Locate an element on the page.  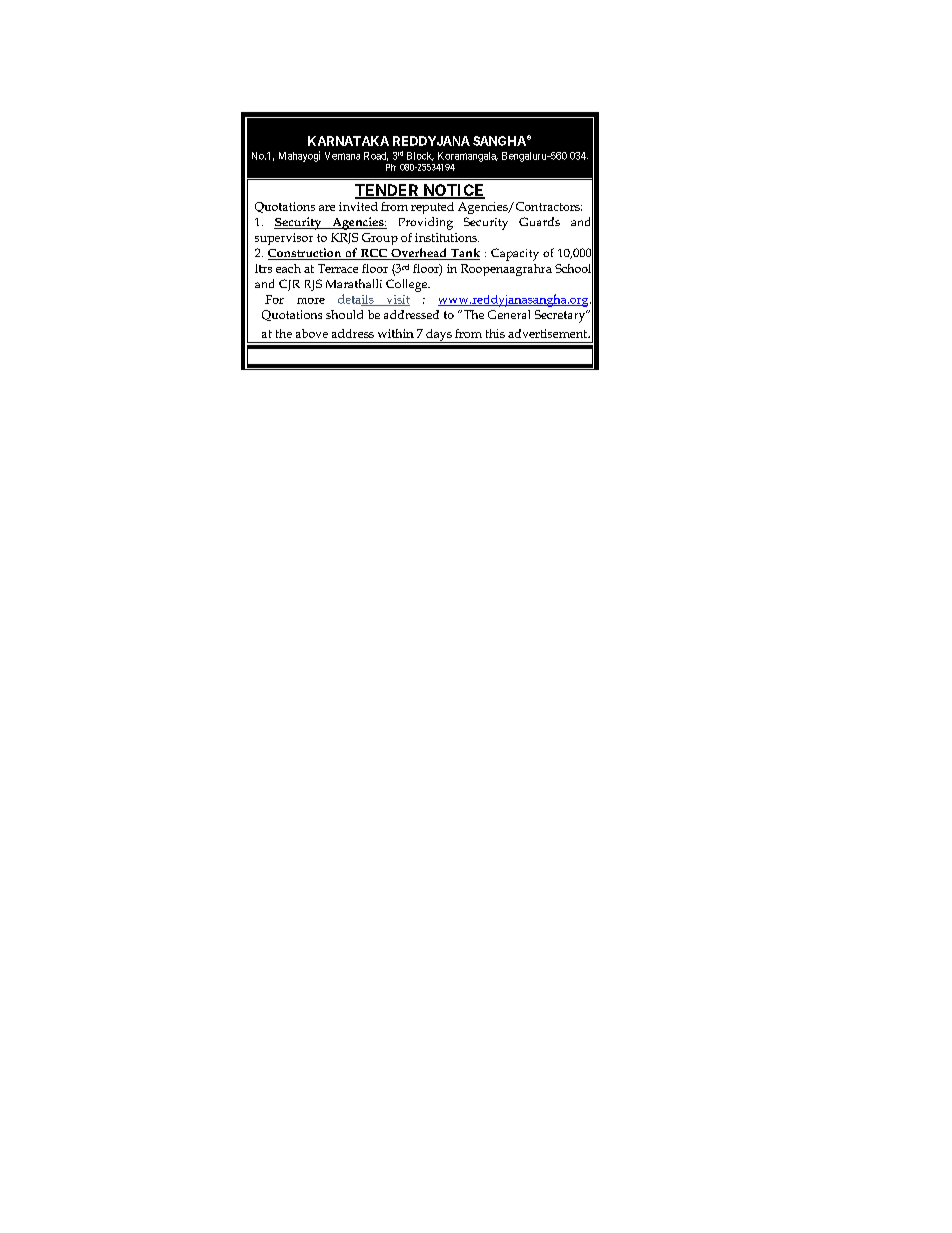
Guards is located at coordinates (539, 221).
